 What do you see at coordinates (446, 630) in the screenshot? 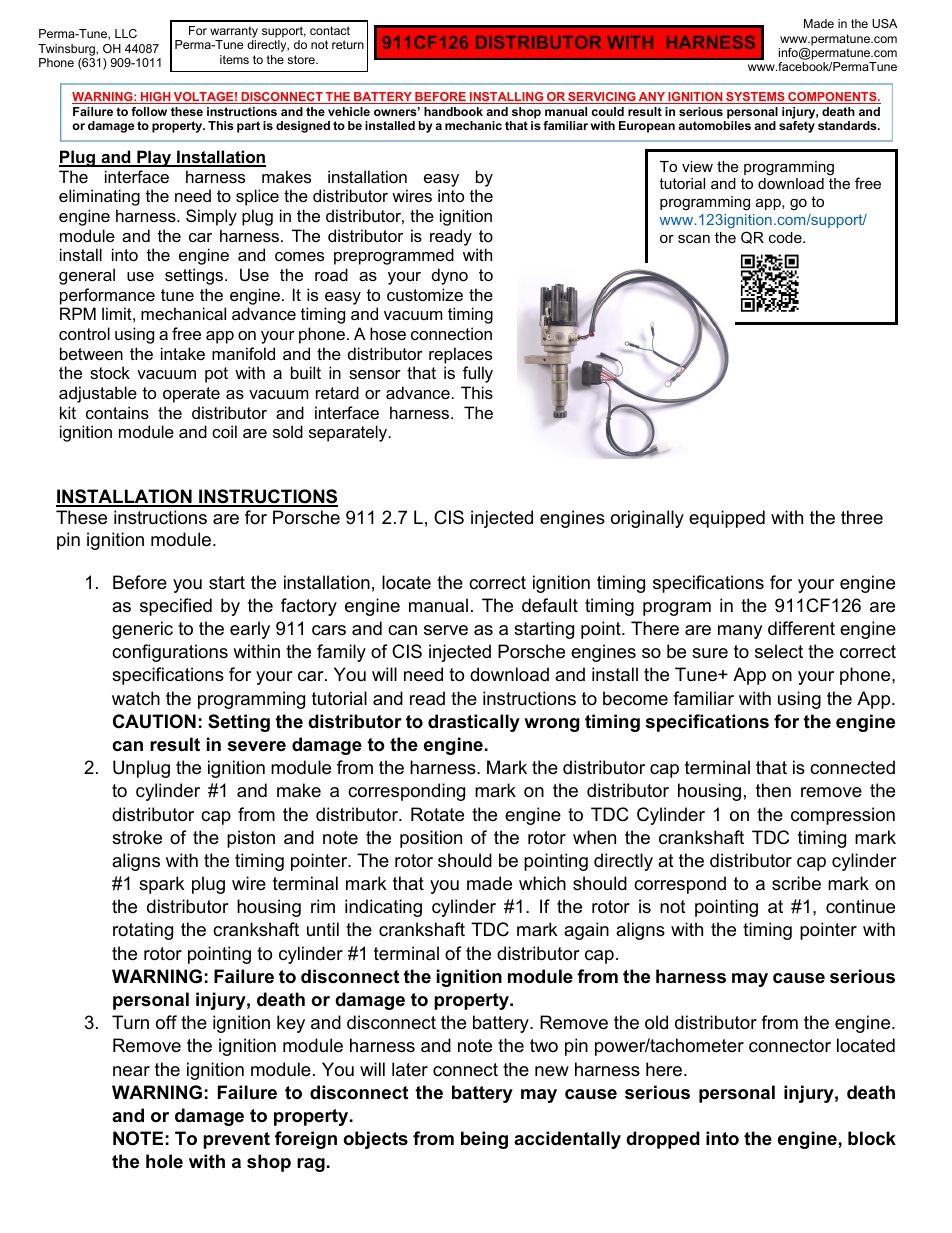
I see `serve` at bounding box center [446, 630].
